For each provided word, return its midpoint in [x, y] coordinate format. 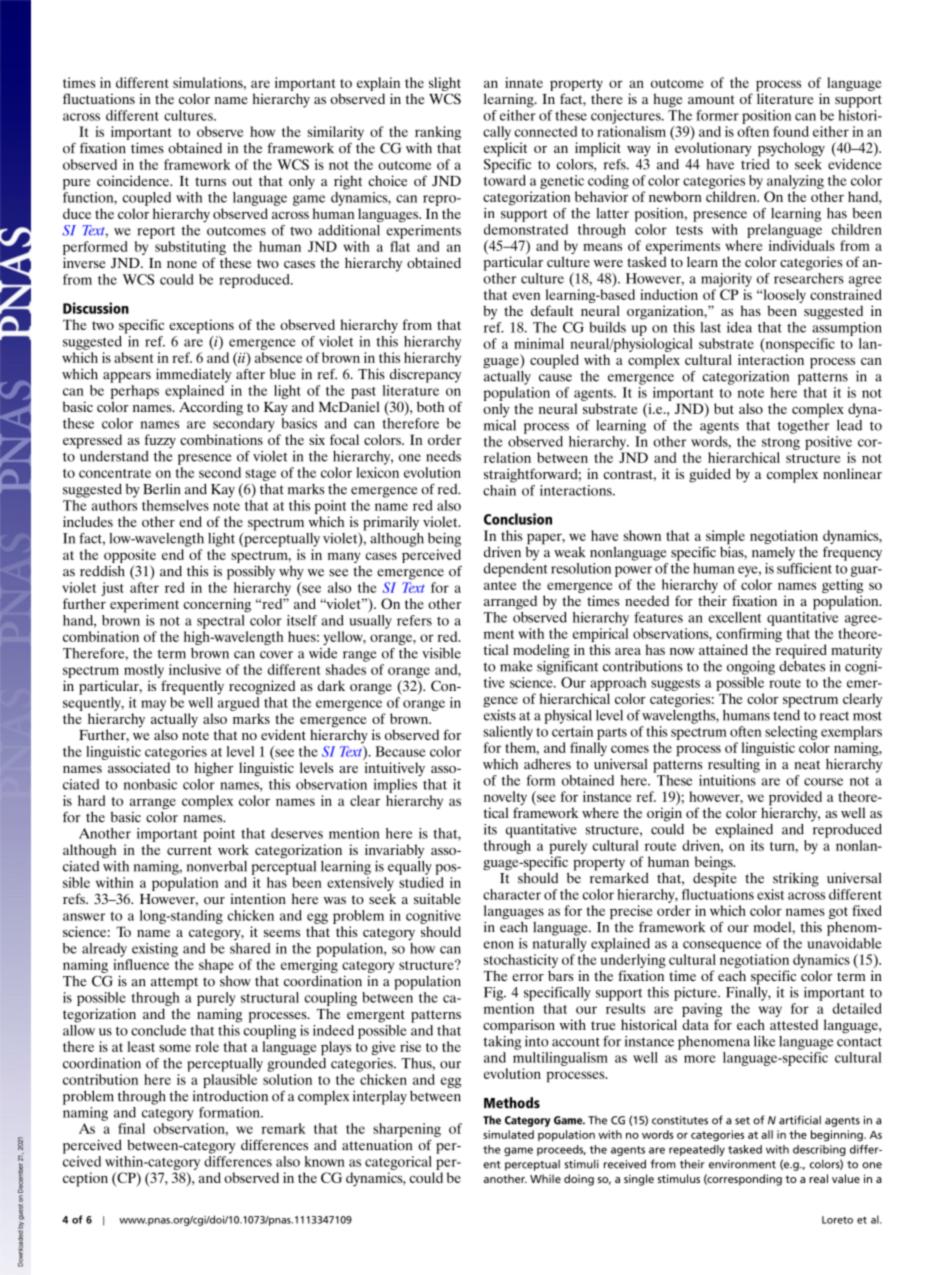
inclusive [195, 669]
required [801, 651]
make [516, 666]
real [818, 1178]
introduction [230, 1096]
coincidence [134, 180]
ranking [438, 133]
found [791, 131]
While [545, 1178]
